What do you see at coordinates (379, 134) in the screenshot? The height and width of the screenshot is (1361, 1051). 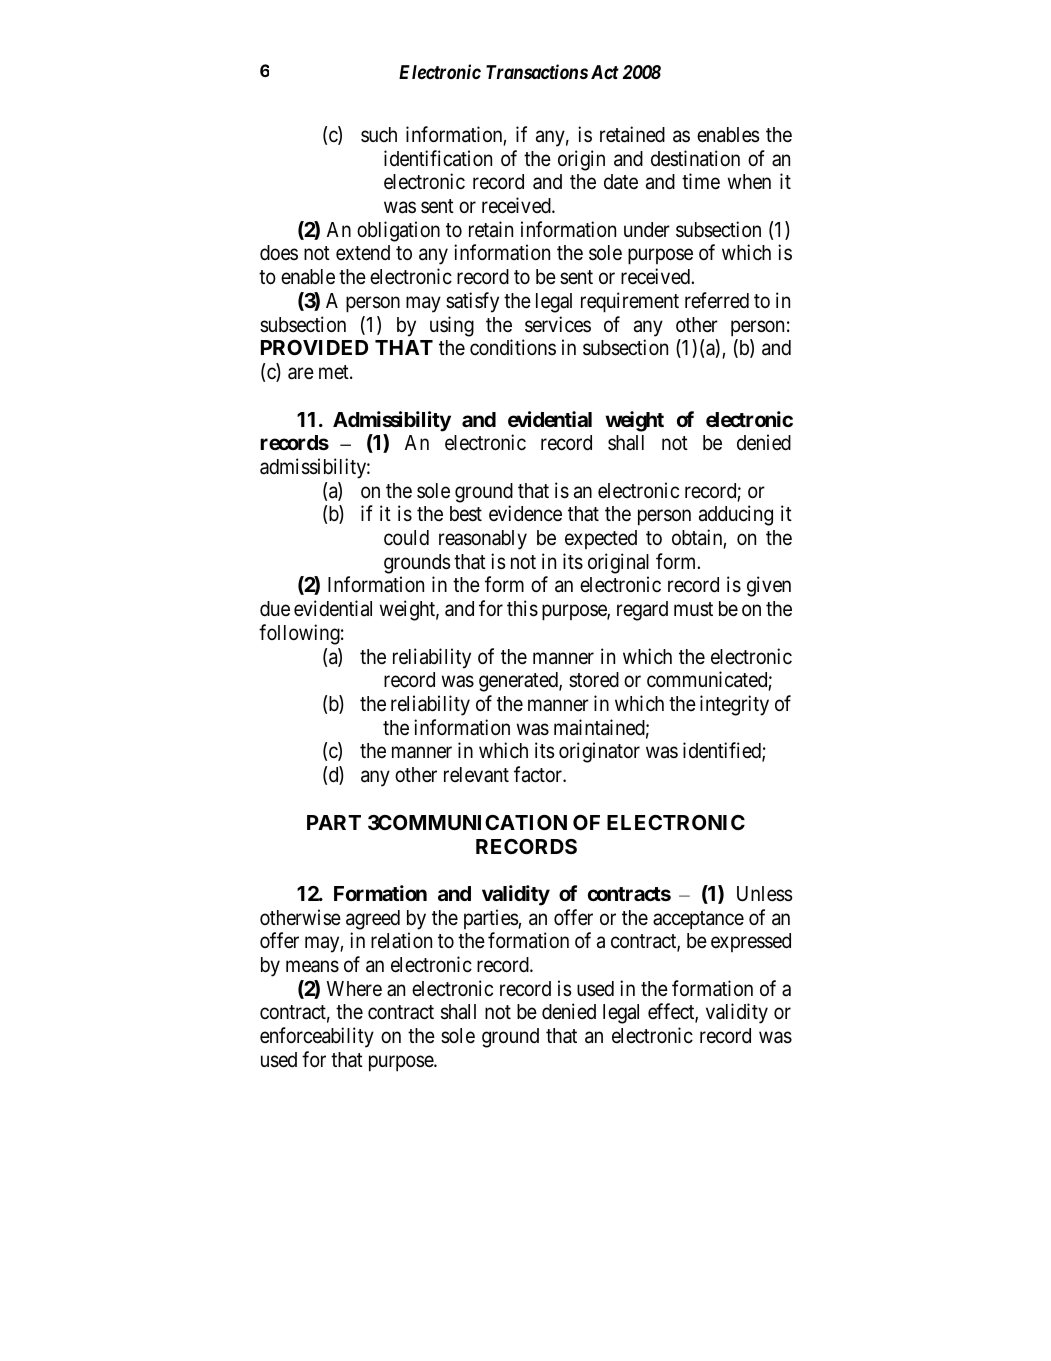 I see `such` at bounding box center [379, 134].
